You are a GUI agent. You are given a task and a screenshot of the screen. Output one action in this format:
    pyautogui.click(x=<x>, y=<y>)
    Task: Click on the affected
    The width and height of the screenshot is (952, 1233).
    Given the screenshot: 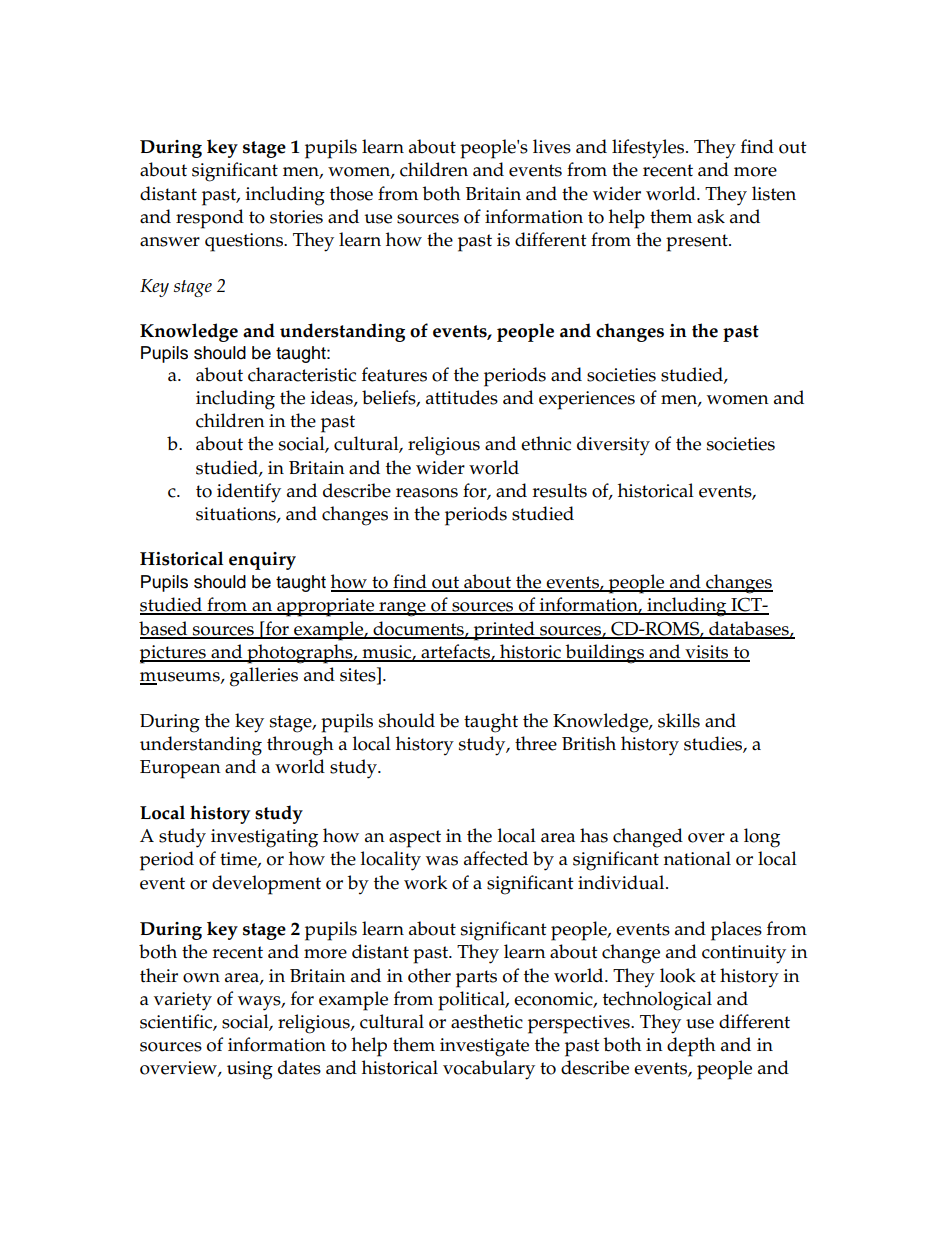 What is the action you would take?
    pyautogui.click(x=496, y=858)
